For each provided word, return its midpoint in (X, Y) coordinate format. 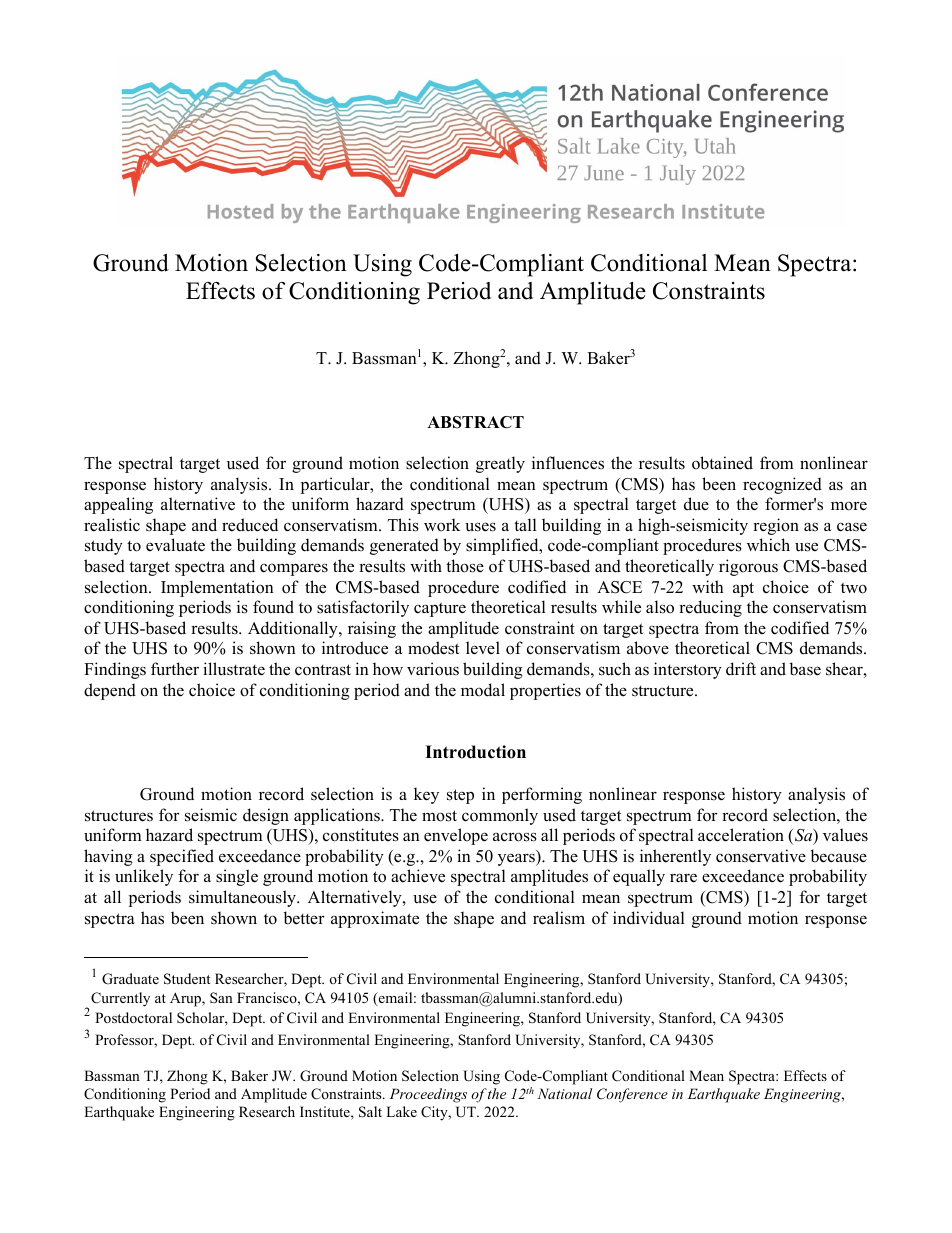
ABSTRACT (475, 422)
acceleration (741, 835)
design (266, 816)
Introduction (475, 752)
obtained (722, 463)
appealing (118, 505)
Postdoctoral (133, 1017)
